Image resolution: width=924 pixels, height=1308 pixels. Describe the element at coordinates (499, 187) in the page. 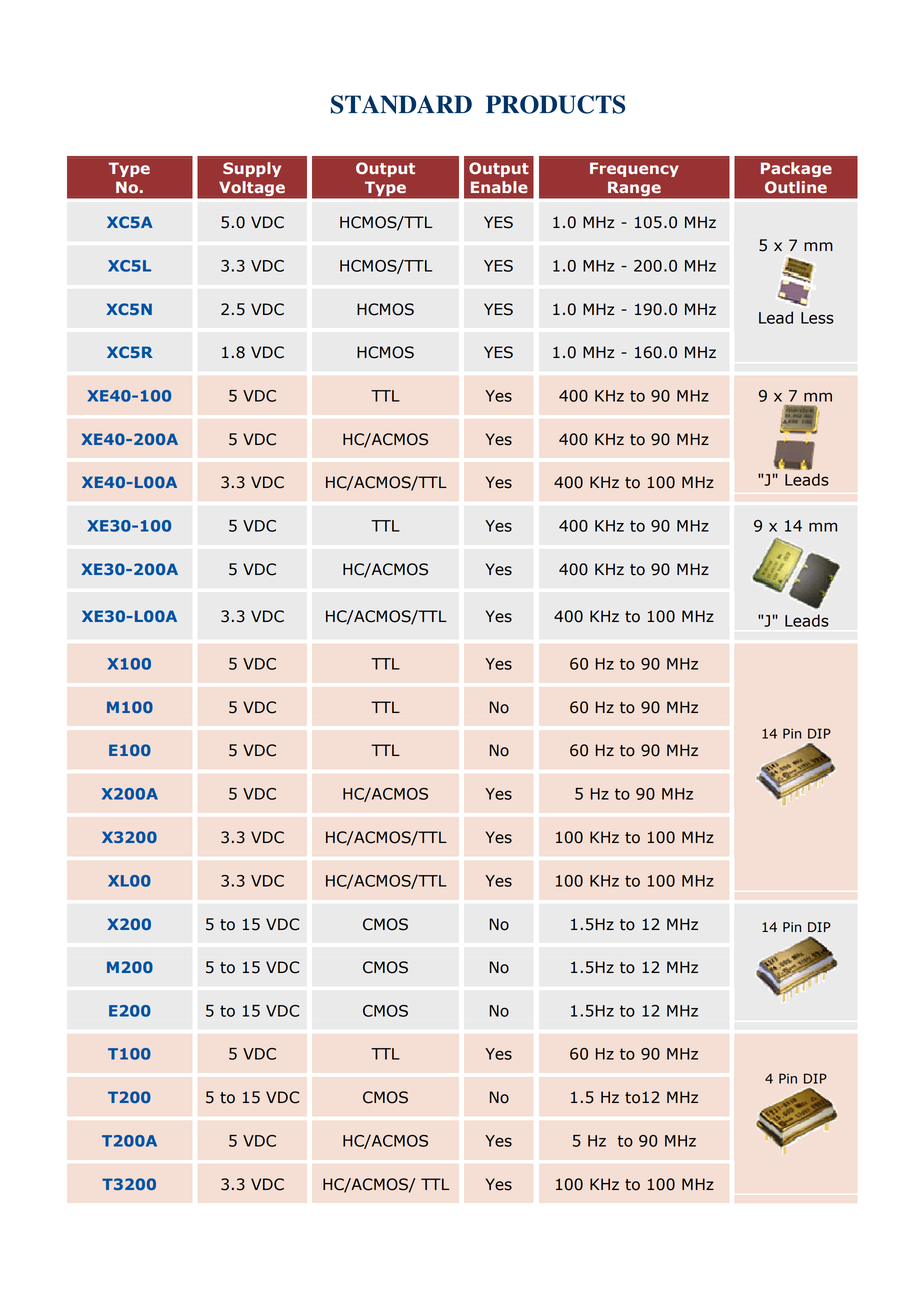

I see `Enable` at that location.
